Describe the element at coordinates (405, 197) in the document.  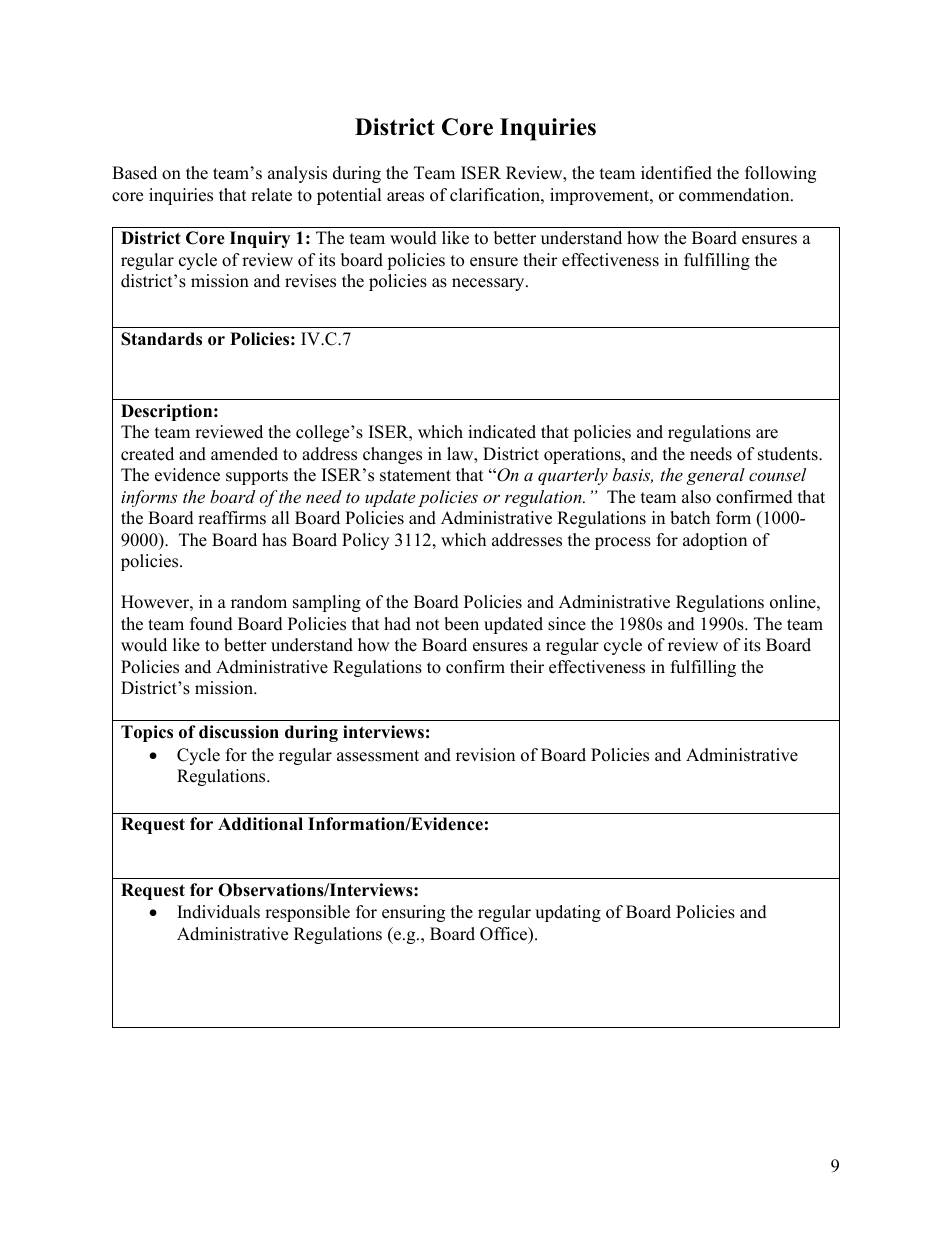
I see `areas` at that location.
